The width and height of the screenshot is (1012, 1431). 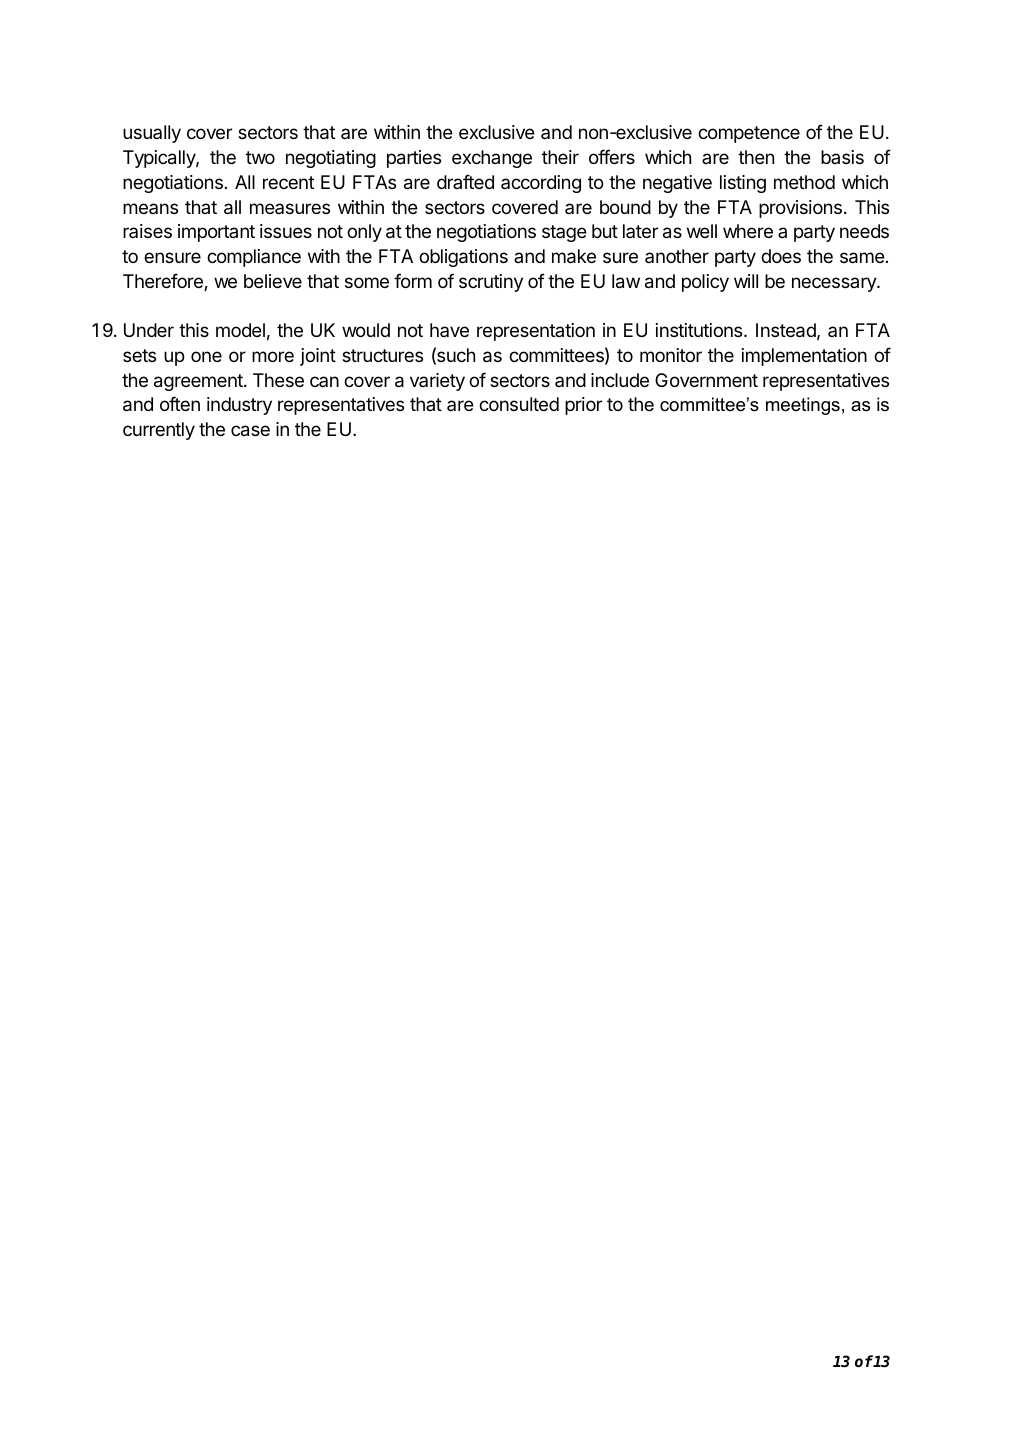 I want to click on believe, so click(x=273, y=281).
